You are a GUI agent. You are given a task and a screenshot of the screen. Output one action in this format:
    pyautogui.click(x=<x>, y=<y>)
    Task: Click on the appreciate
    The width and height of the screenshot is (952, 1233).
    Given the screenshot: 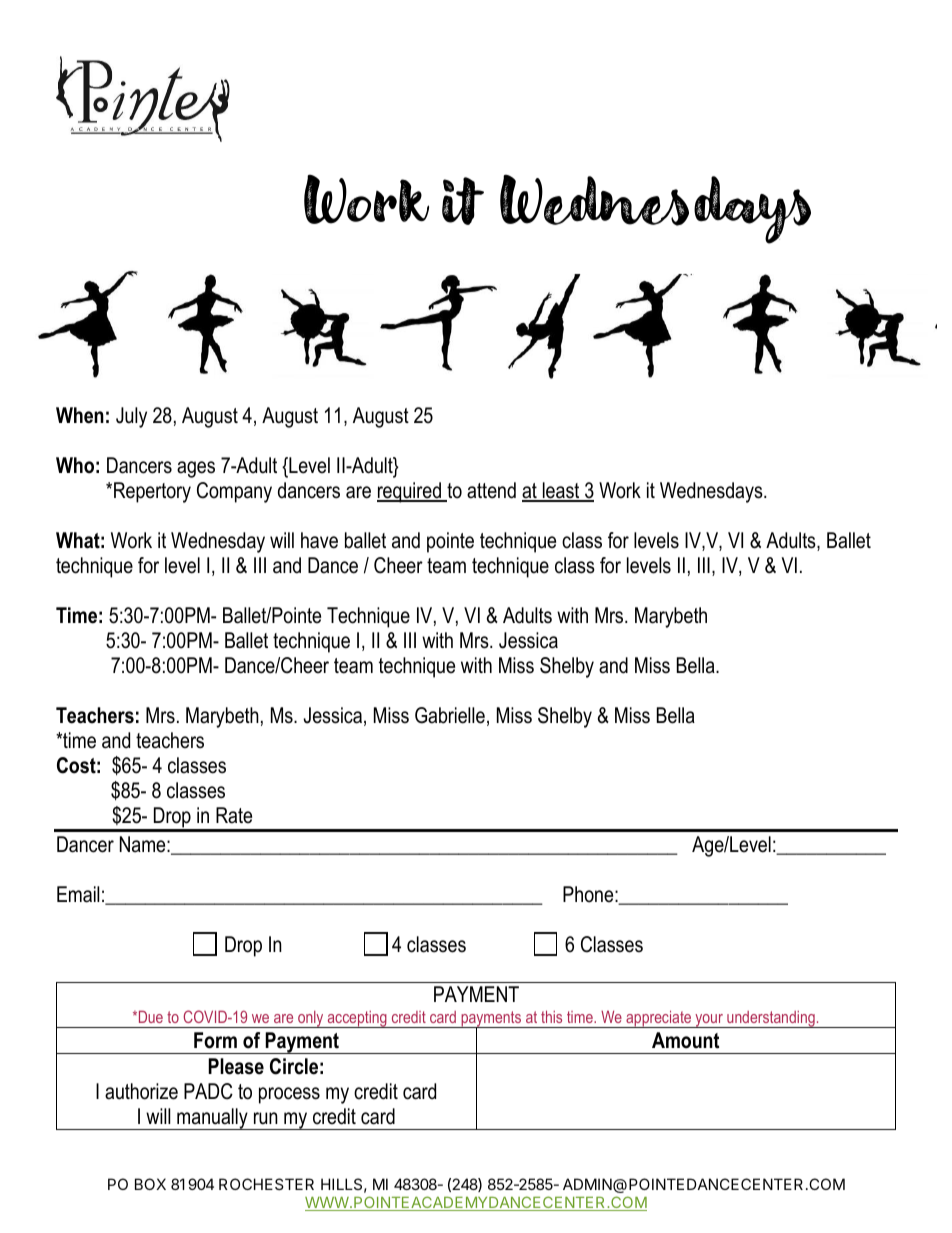 What is the action you would take?
    pyautogui.click(x=658, y=1019)
